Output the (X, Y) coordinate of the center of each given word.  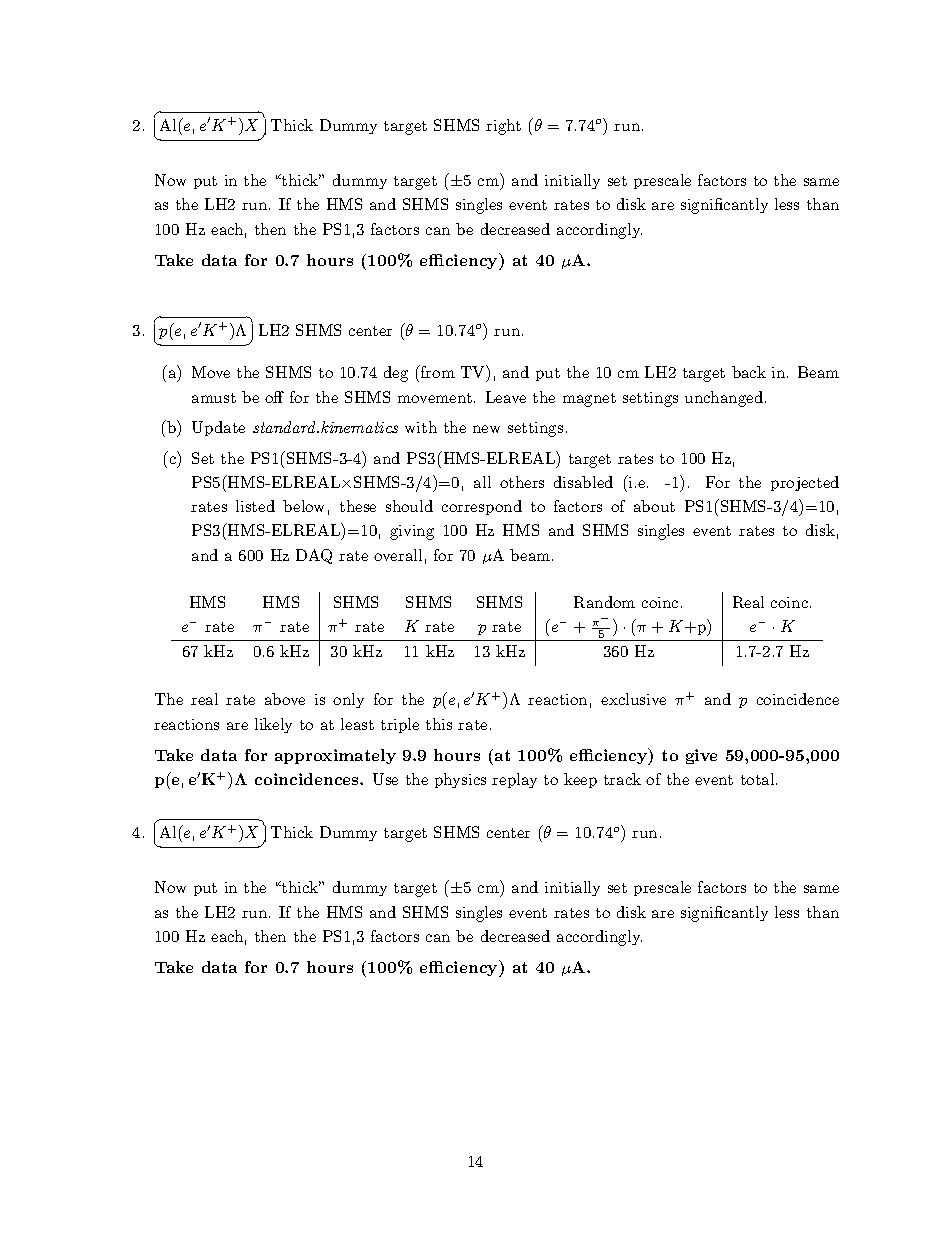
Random (604, 602)
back (749, 372)
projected (805, 483)
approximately (335, 756)
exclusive (633, 699)
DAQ (314, 556)
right (503, 127)
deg (396, 374)
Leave (506, 397)
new (486, 429)
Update (218, 428)
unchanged (724, 399)
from (437, 371)
